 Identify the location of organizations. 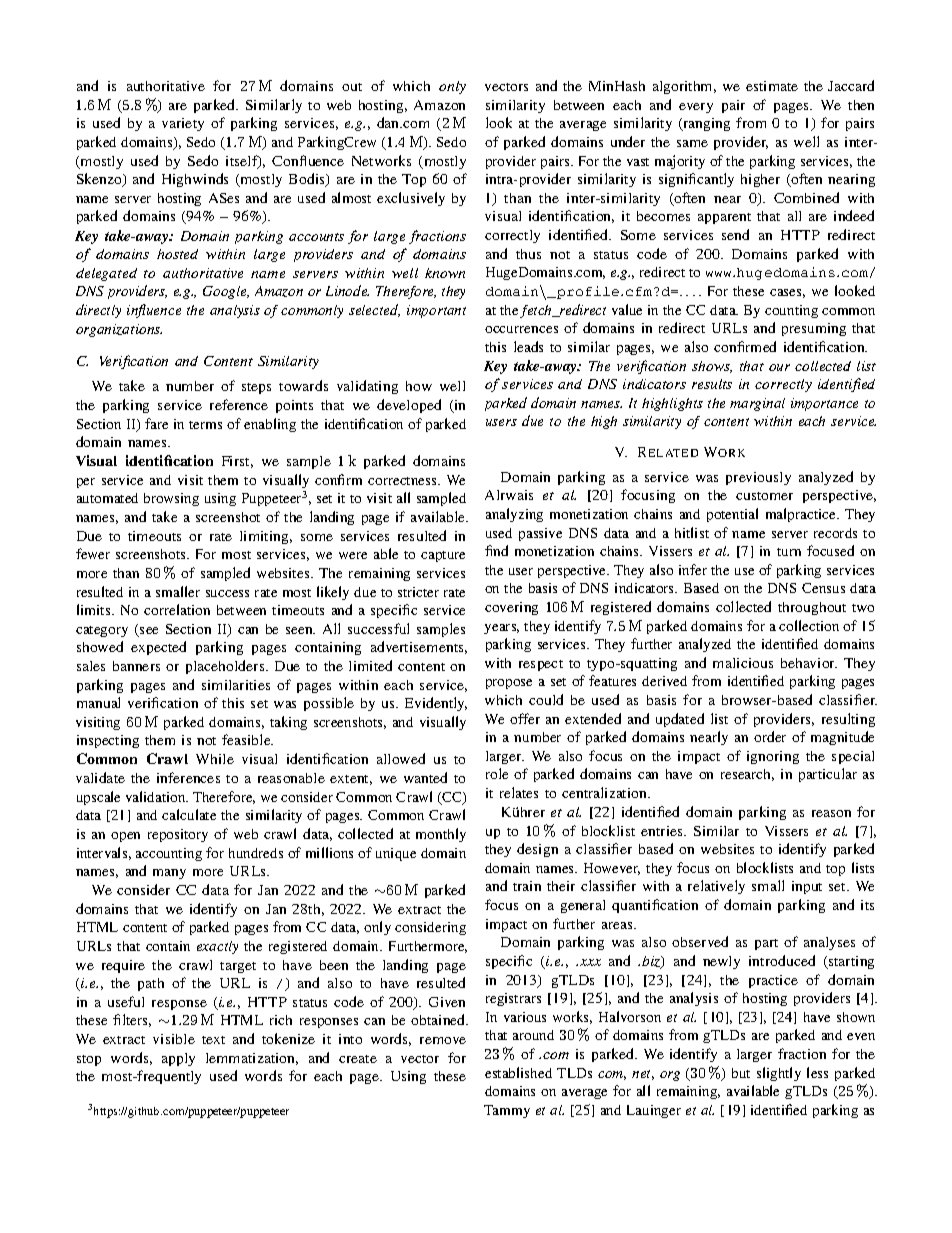
(119, 330).
